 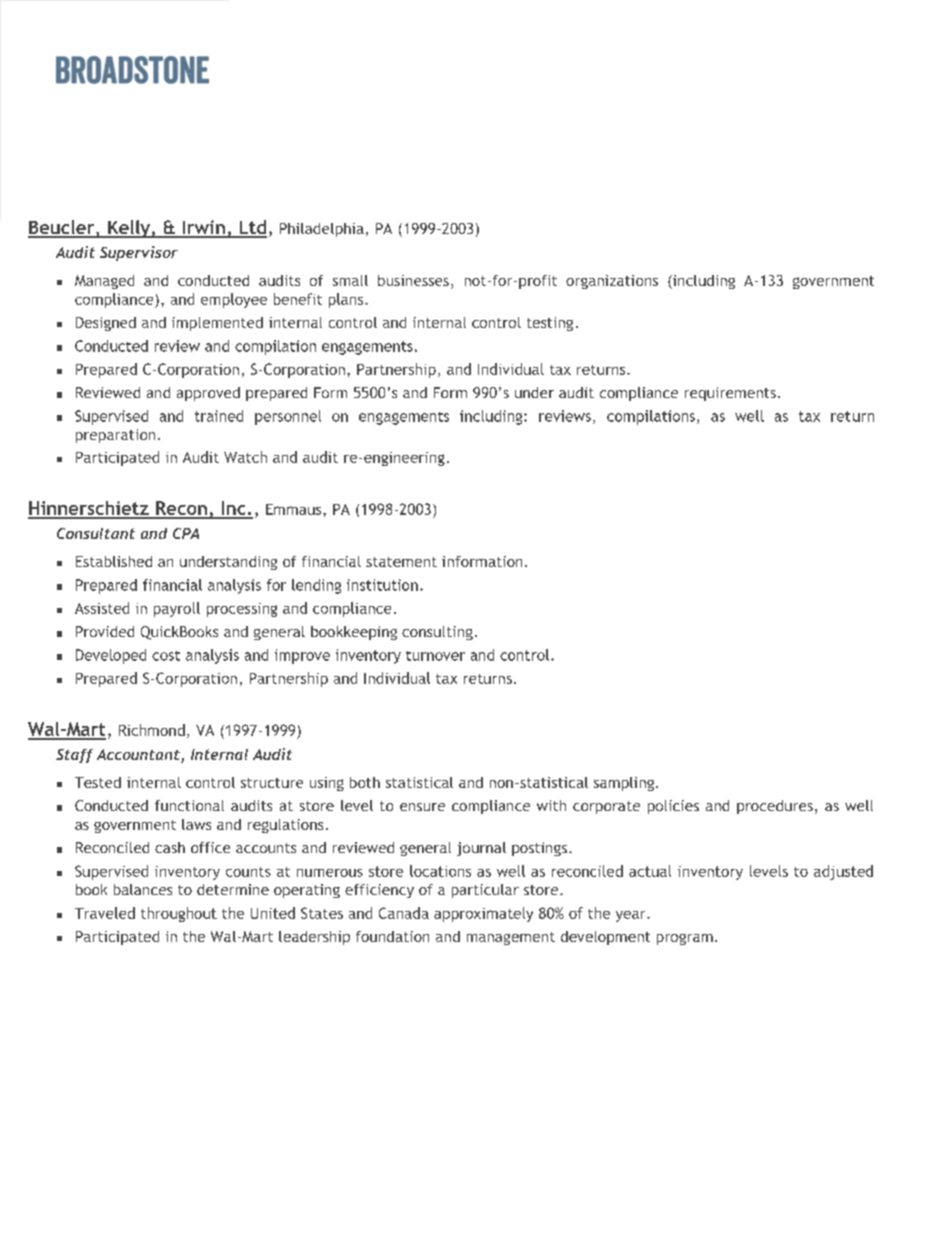 What do you see at coordinates (685, 939) in the screenshot?
I see `program` at bounding box center [685, 939].
